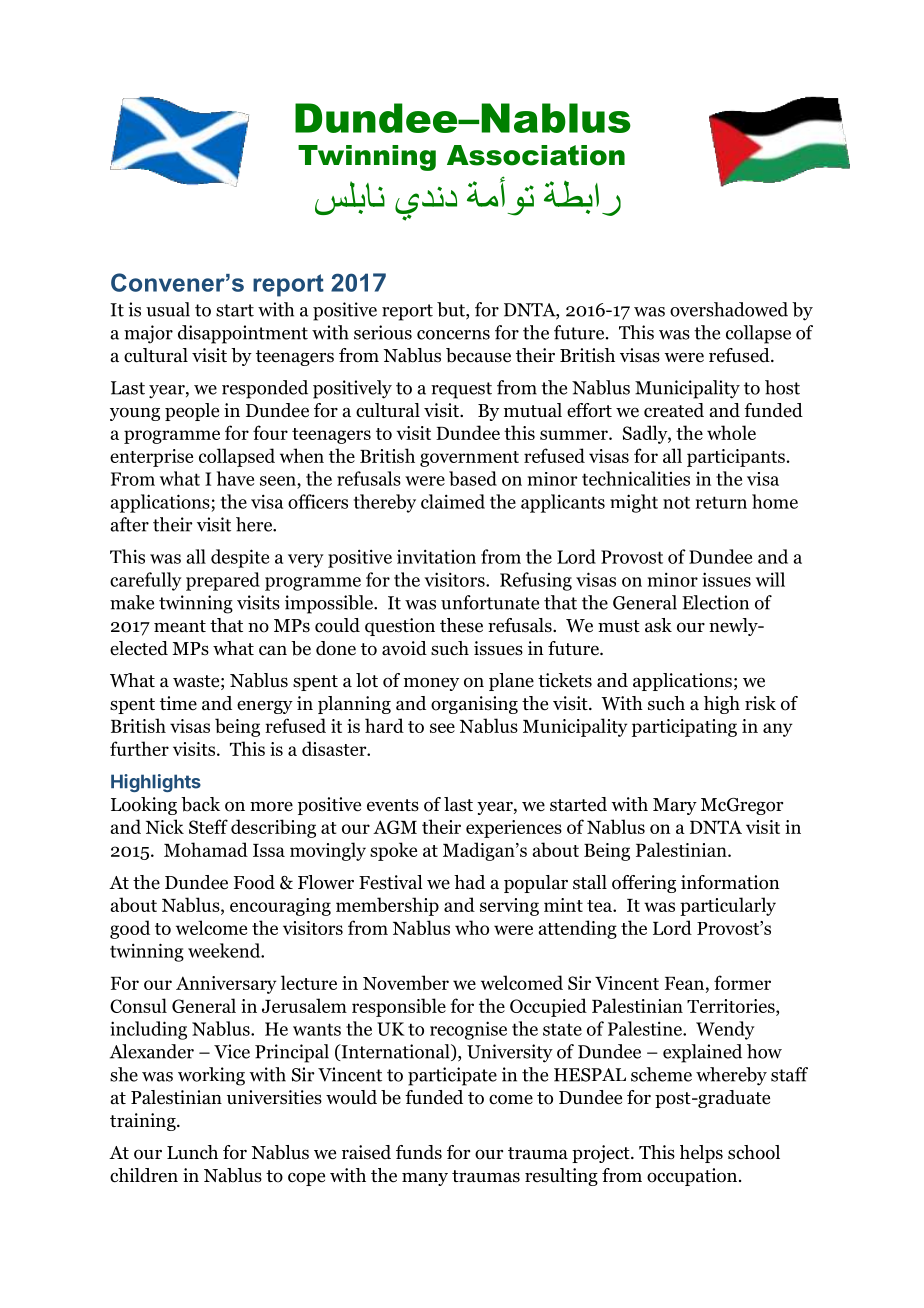 The width and height of the screenshot is (924, 1308). What do you see at coordinates (461, 390) in the screenshot?
I see `request` at bounding box center [461, 390].
